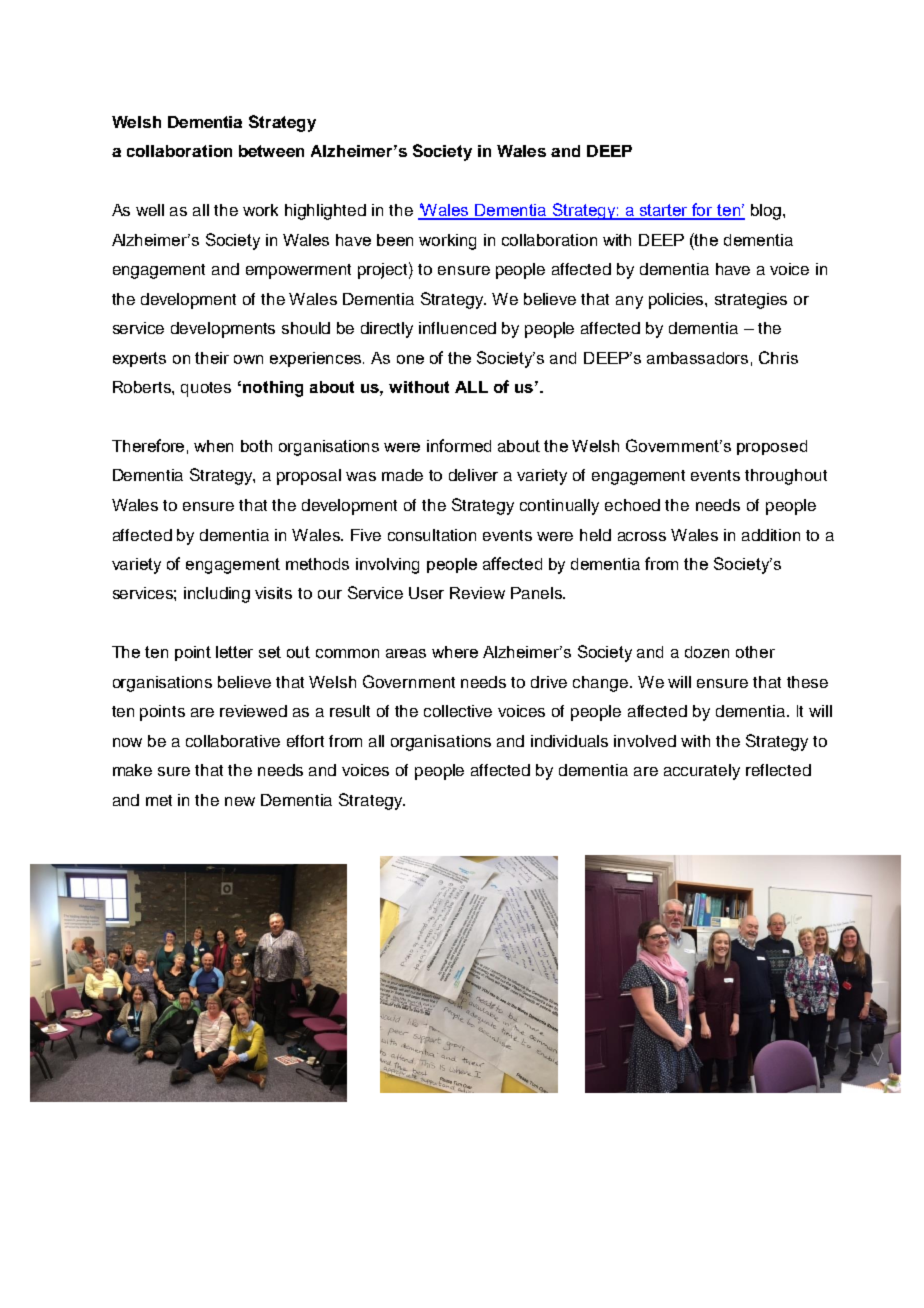 Image resolution: width=924 pixels, height=1308 pixels. Describe the element at coordinates (212, 358) in the document. I see `their` at that location.
